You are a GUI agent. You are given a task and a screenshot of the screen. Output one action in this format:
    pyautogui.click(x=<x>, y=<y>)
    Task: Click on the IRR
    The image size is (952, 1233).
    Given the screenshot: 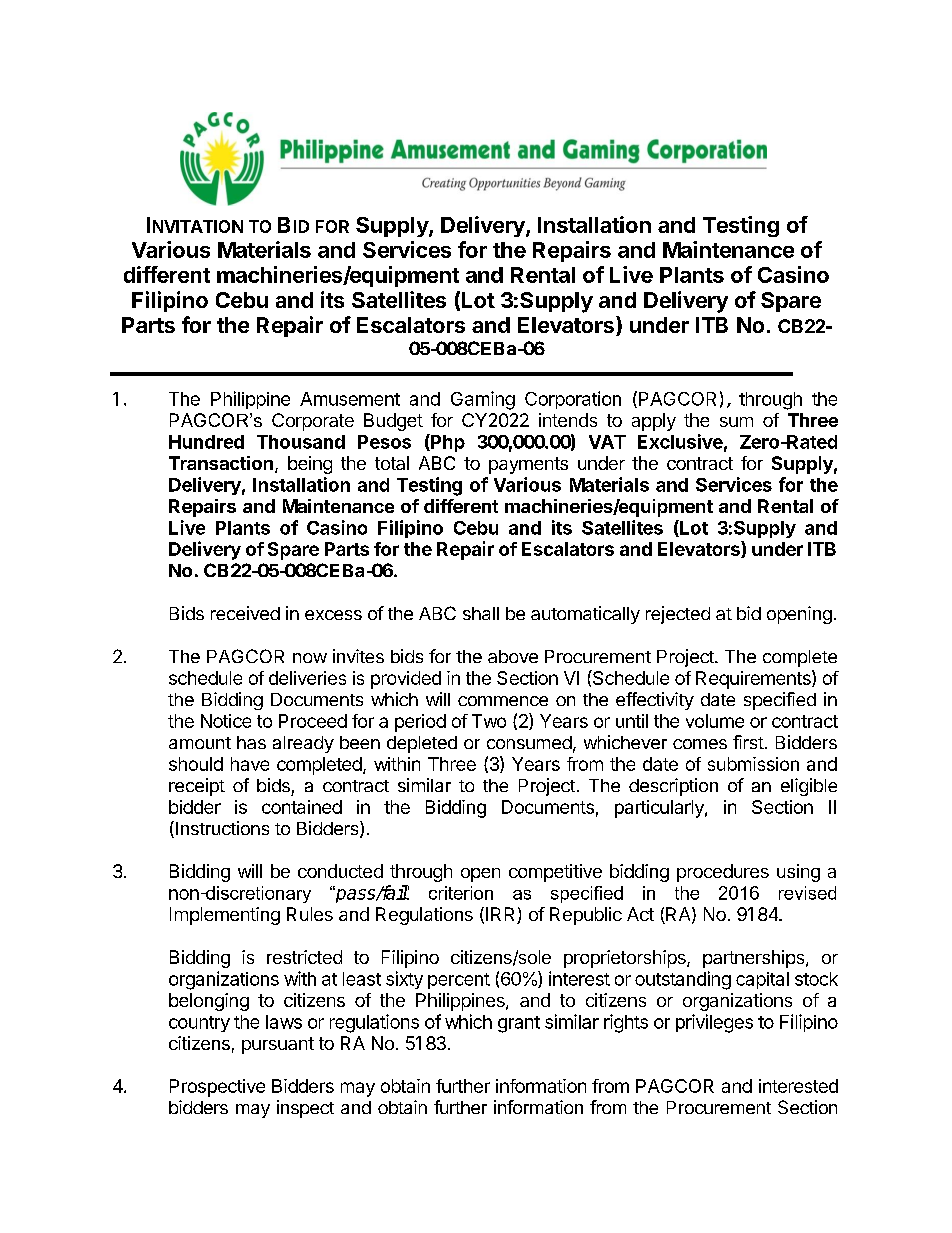 What is the action you would take?
    pyautogui.click(x=500, y=914)
